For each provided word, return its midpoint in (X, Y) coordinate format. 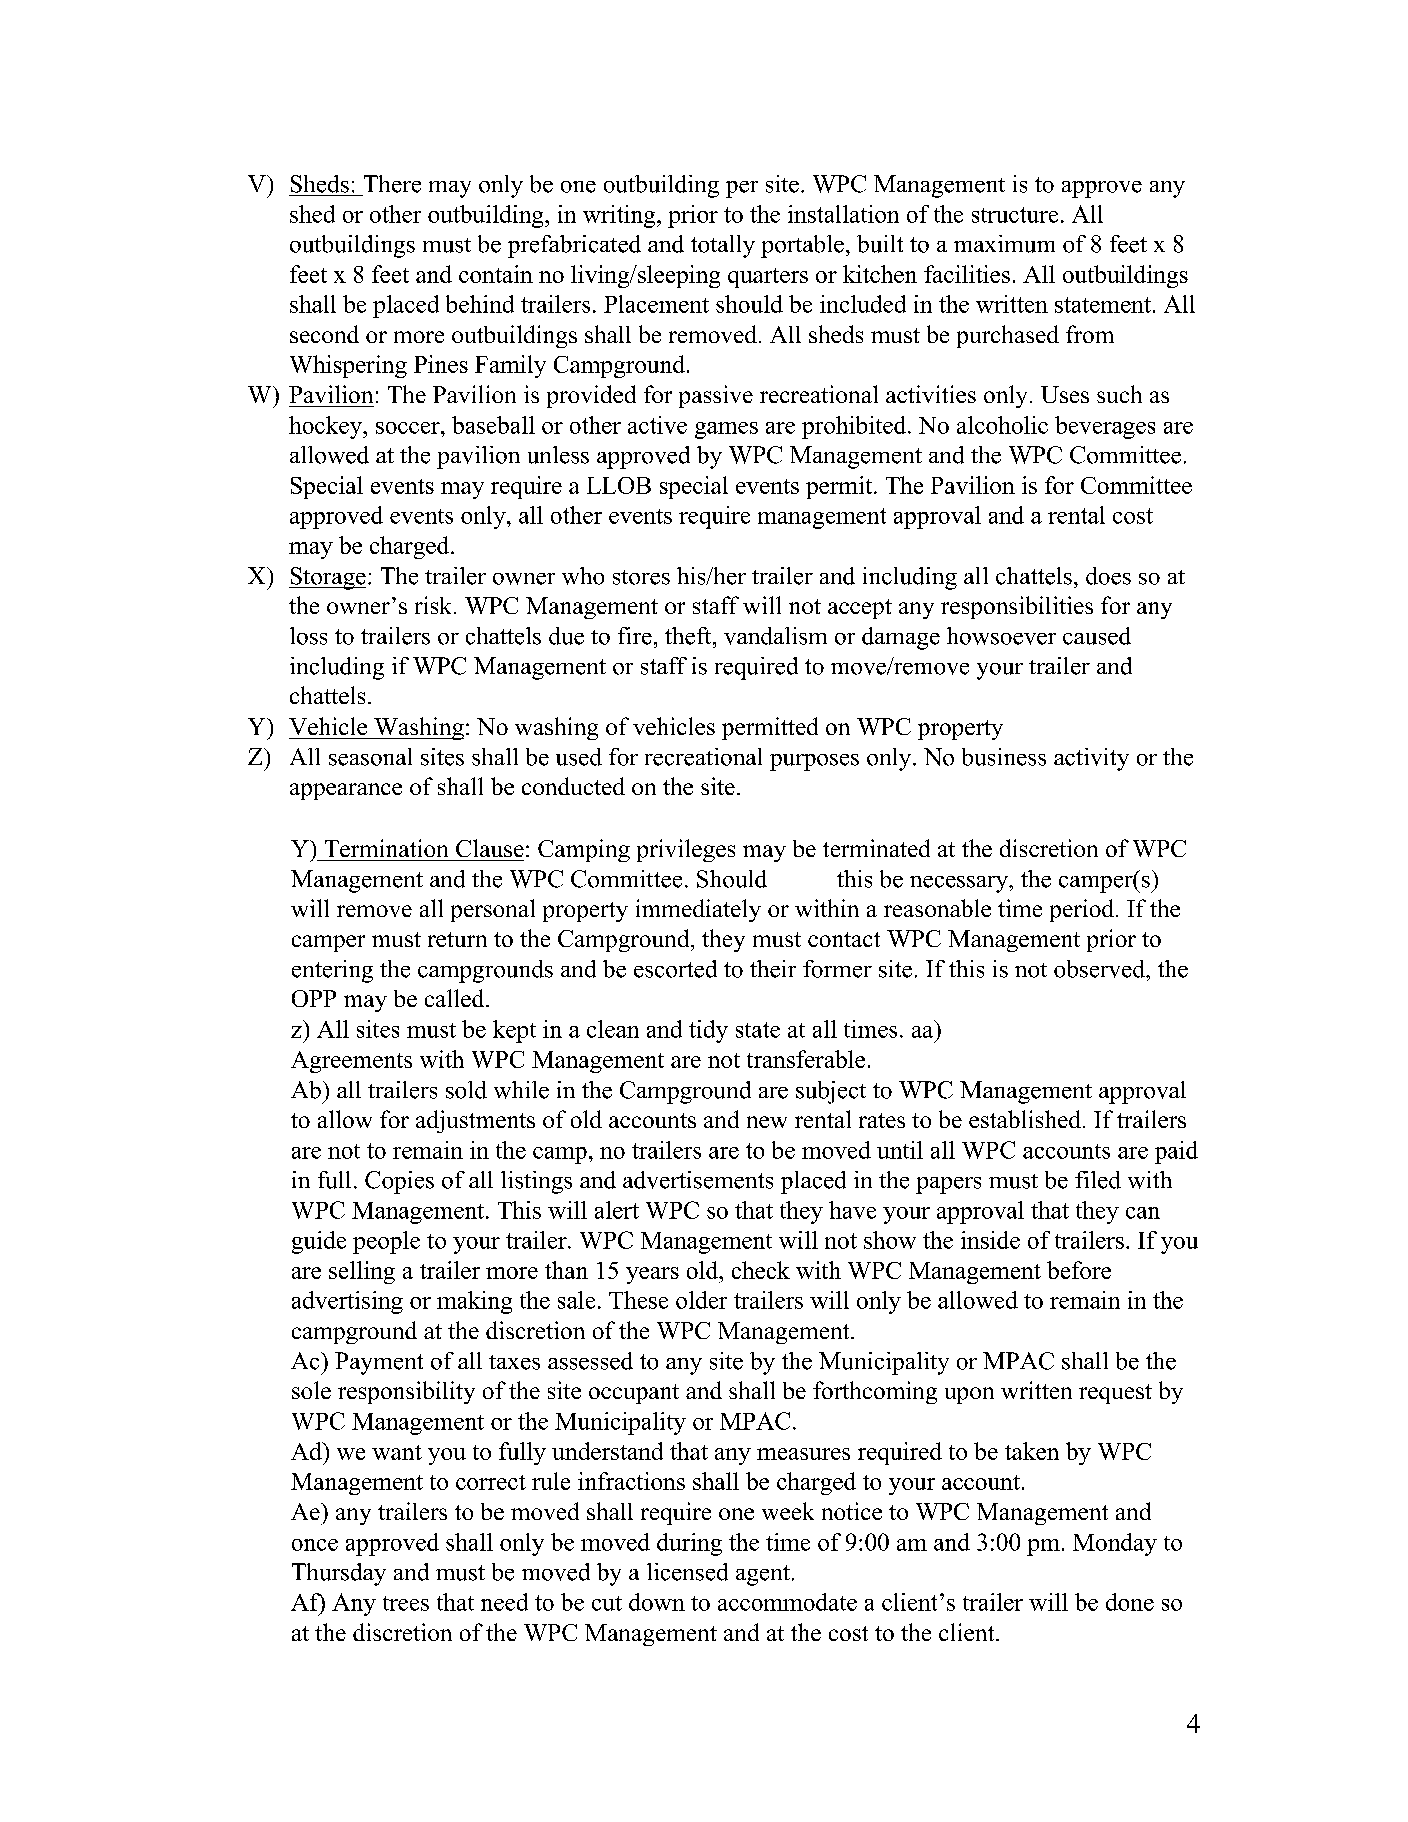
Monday (1115, 1544)
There (392, 184)
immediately (698, 910)
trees (406, 1603)
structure (1015, 215)
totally (723, 246)
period (1083, 910)
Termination (386, 848)
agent (763, 1575)
